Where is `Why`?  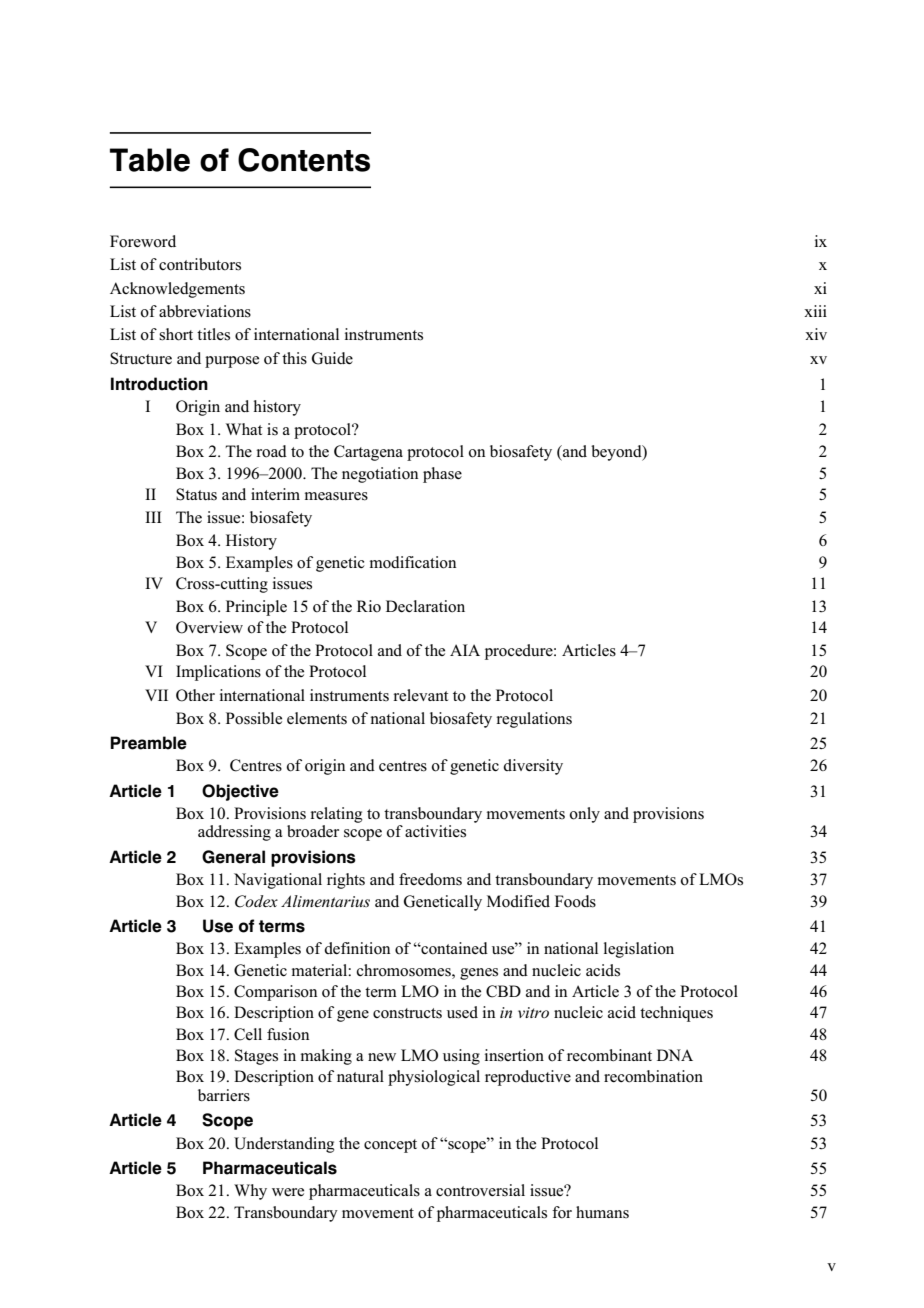 Why is located at coordinates (250, 1192).
